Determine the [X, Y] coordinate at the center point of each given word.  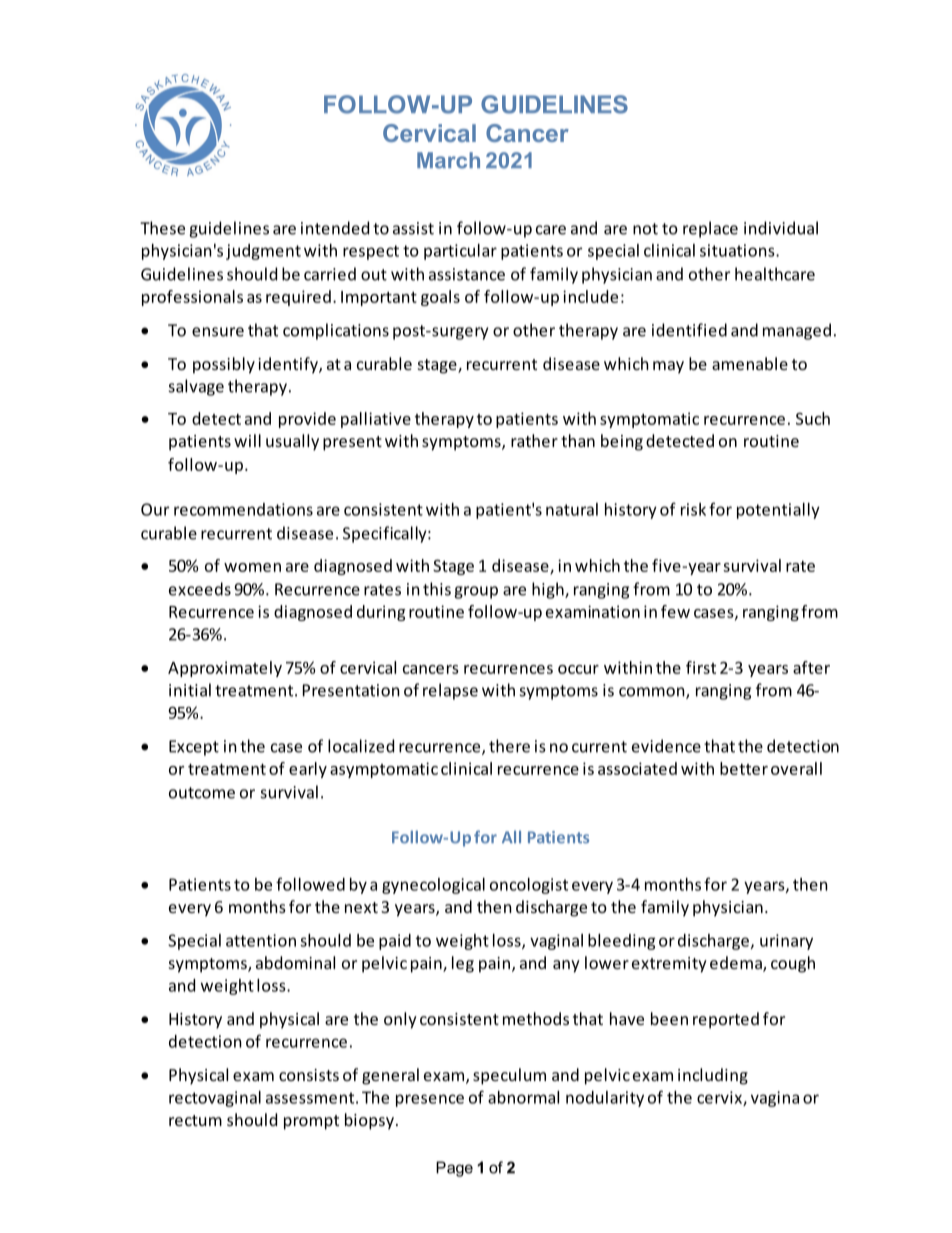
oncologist [529, 886]
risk [693, 509]
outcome [202, 793]
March [448, 160]
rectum [195, 1120]
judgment [263, 252]
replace [710, 229]
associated [637, 768]
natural [572, 509]
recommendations [243, 509]
